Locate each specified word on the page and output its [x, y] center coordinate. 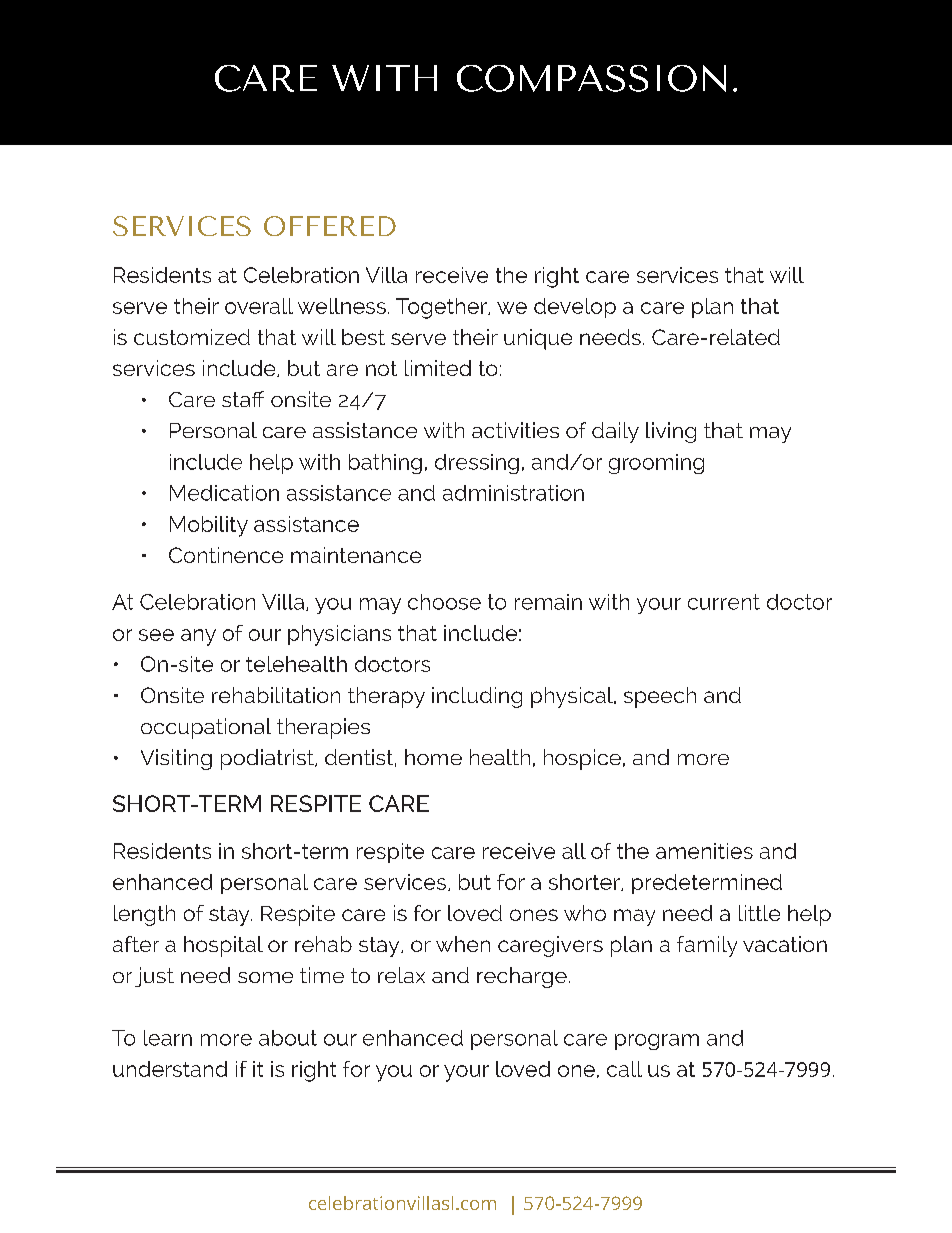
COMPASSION [591, 78]
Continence [226, 555]
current [724, 602]
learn [168, 1038]
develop [575, 308]
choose [444, 602]
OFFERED [330, 226]
